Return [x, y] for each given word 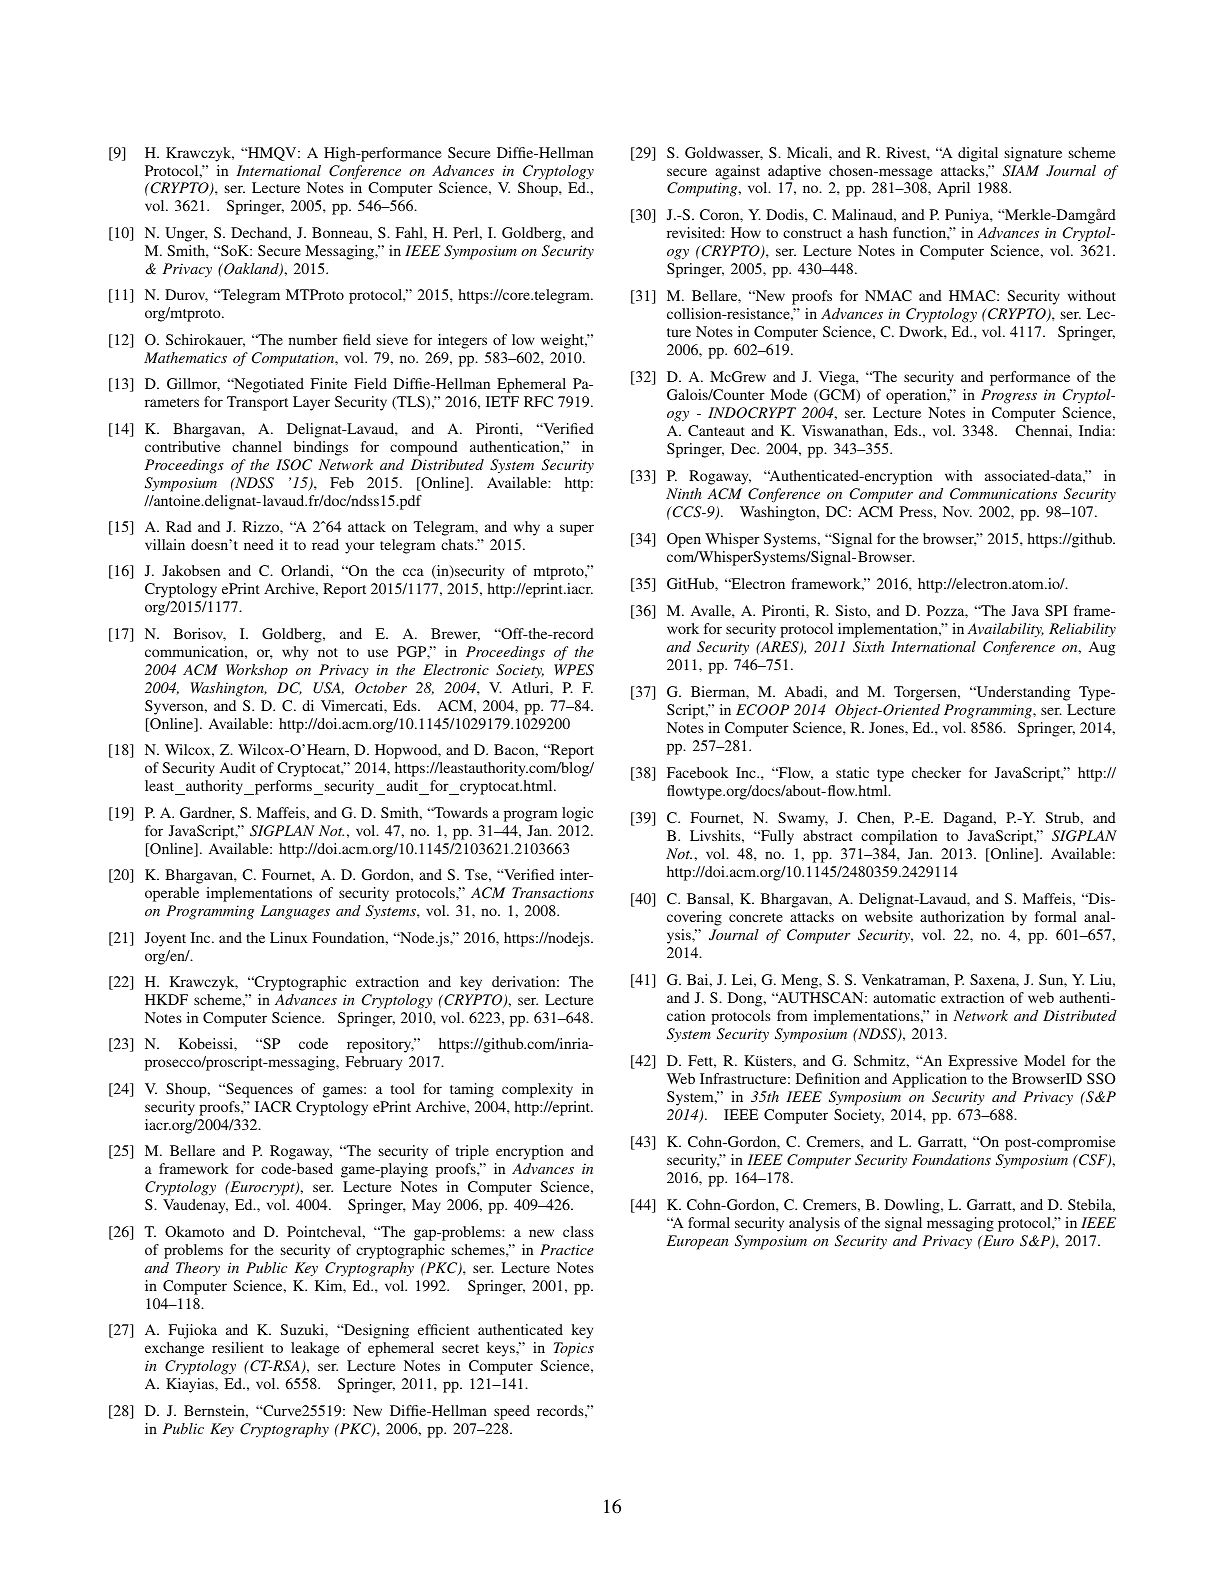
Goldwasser [724, 153]
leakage [315, 1349]
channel [257, 446]
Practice [567, 1249]
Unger [186, 234]
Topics [574, 1349]
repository [380, 1045]
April [953, 189]
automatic [904, 997]
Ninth [684, 493]
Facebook [697, 772]
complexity [537, 1090]
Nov [957, 511]
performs [282, 787]
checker [936, 772]
